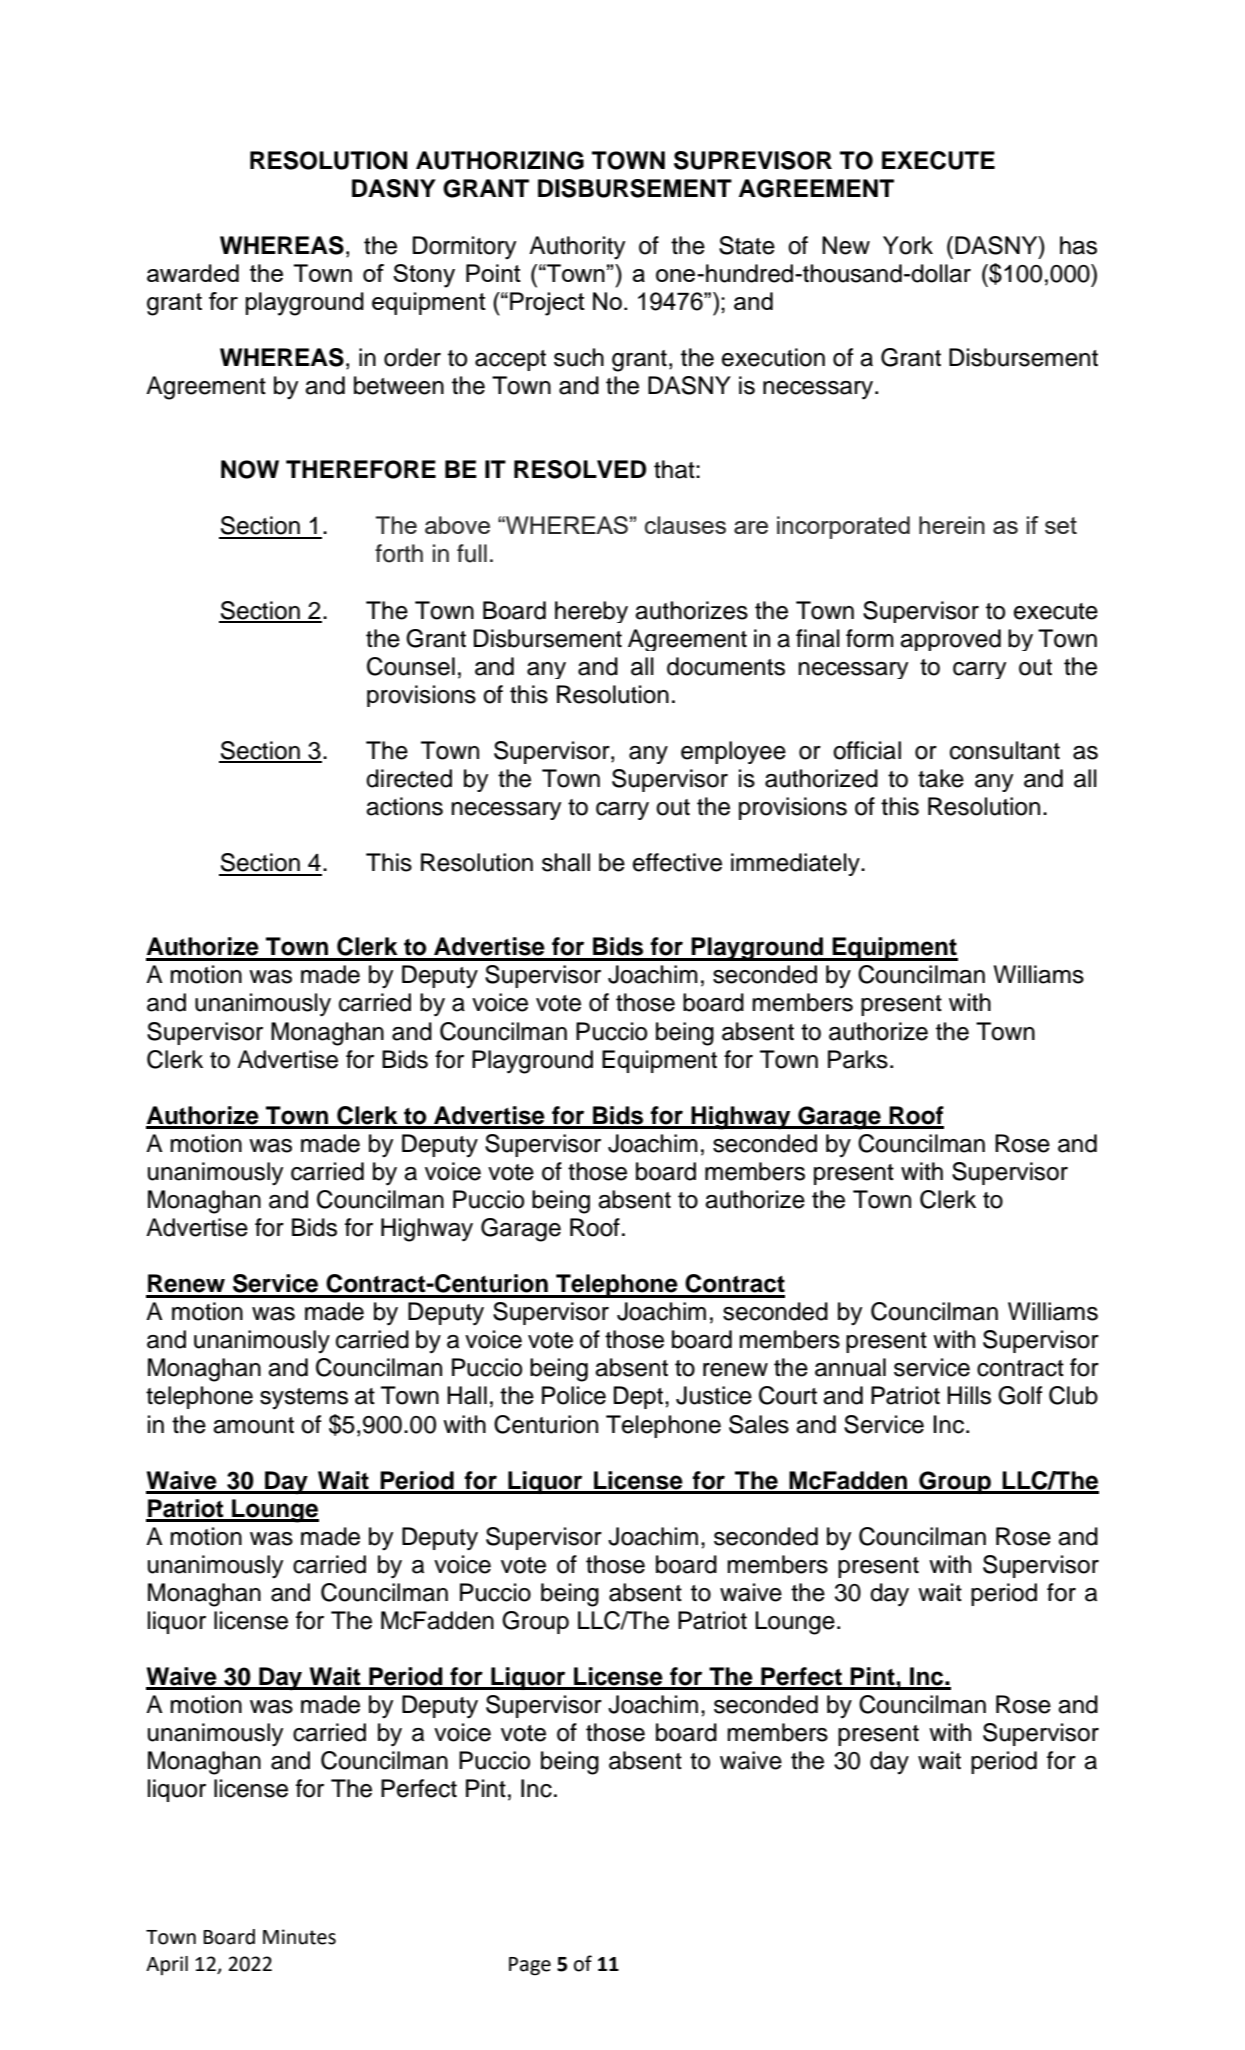  Describe the element at coordinates (299, 1937) in the screenshot. I see `Minutes` at that location.
